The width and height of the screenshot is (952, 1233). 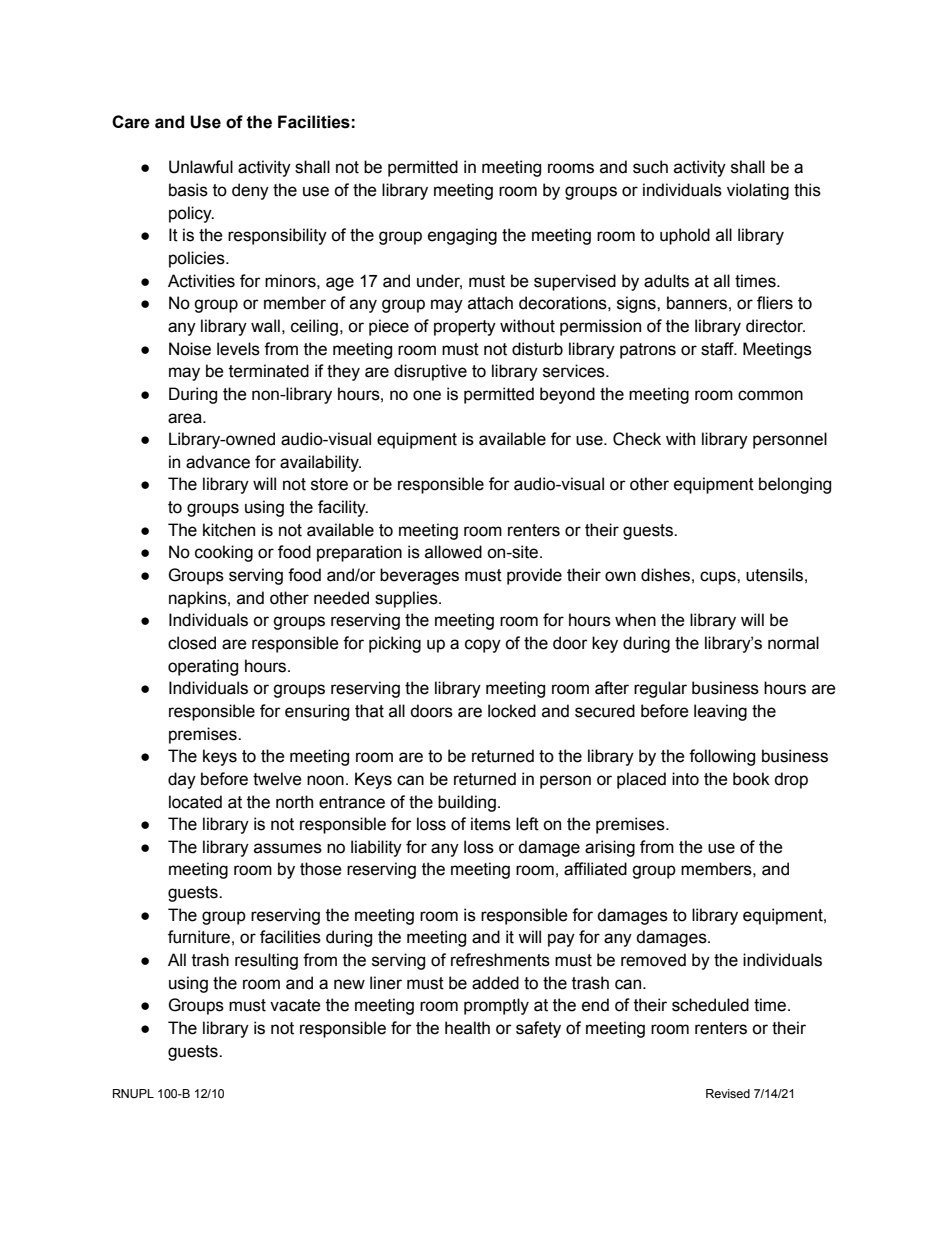 What do you see at coordinates (218, 462) in the screenshot?
I see `advance` at bounding box center [218, 462].
